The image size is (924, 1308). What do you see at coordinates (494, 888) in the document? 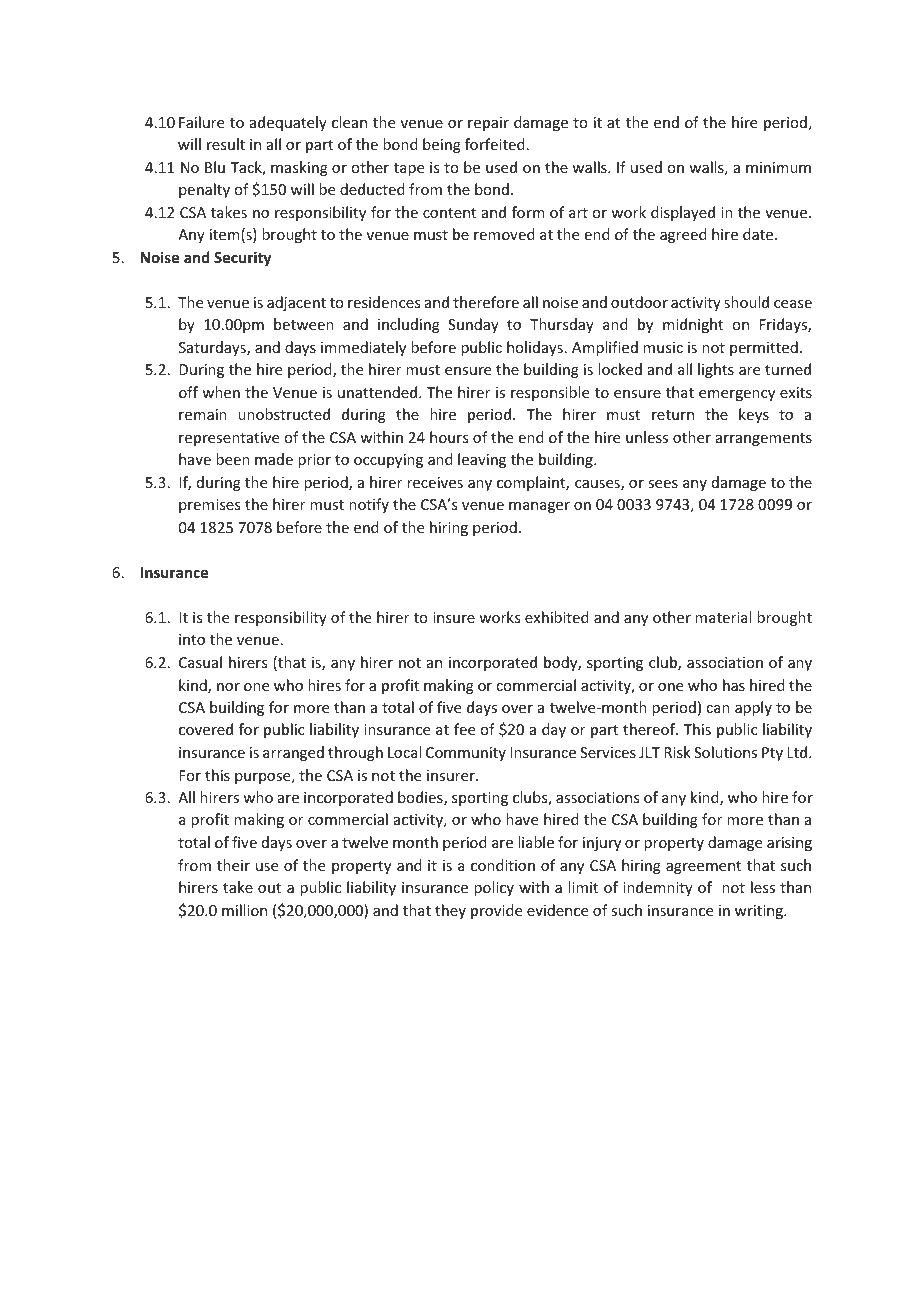
I see `policy` at bounding box center [494, 888].
